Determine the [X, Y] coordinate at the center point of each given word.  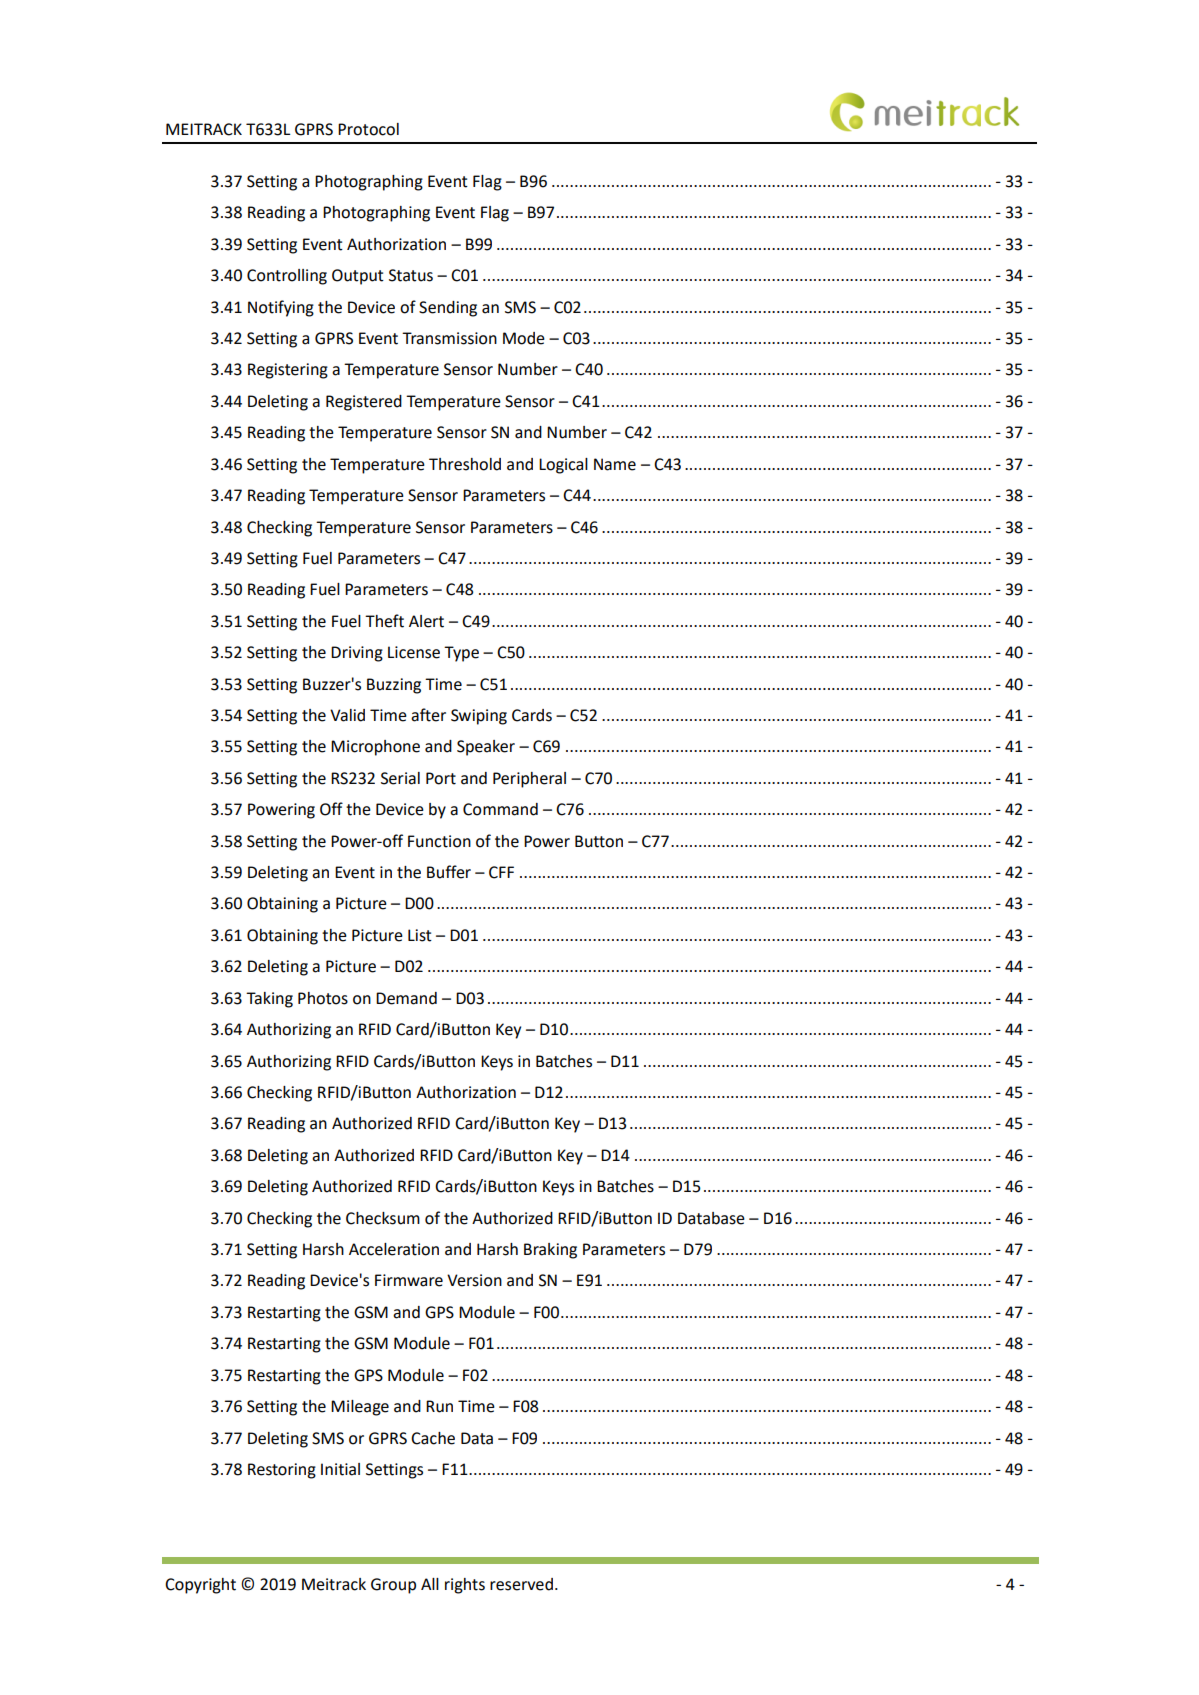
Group [393, 1586]
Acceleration [394, 1249]
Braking [550, 1251]
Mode [524, 338]
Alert [426, 621]
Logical [563, 466]
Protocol [368, 129]
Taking [269, 1000]
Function [439, 841]
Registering [288, 371]
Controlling [287, 277]
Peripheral [529, 780]
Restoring [282, 1471]
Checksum [383, 1218]
